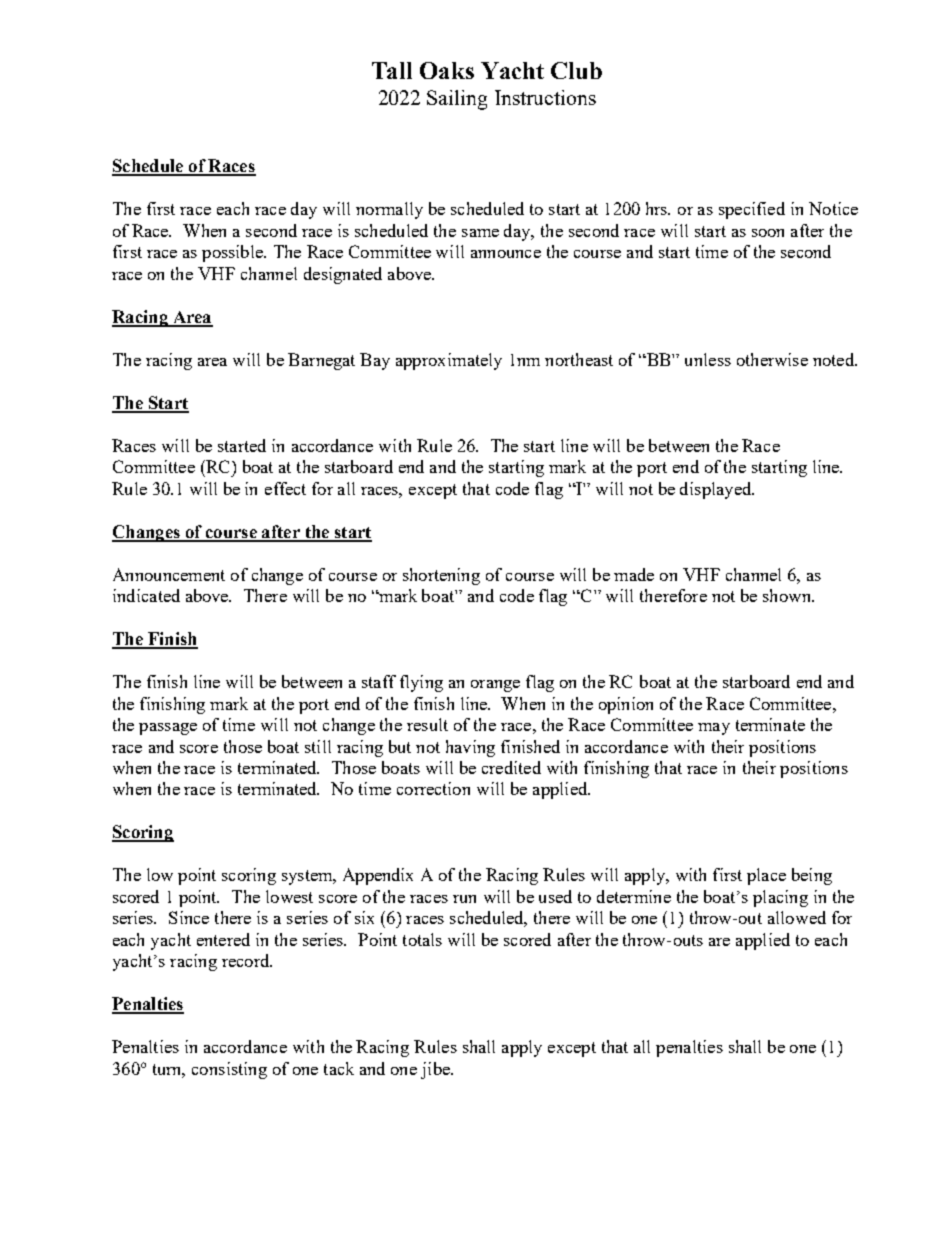 Image resolution: width=952 pixels, height=1233 pixels. Describe the element at coordinates (457, 100) in the screenshot. I see `Sailing` at that location.
